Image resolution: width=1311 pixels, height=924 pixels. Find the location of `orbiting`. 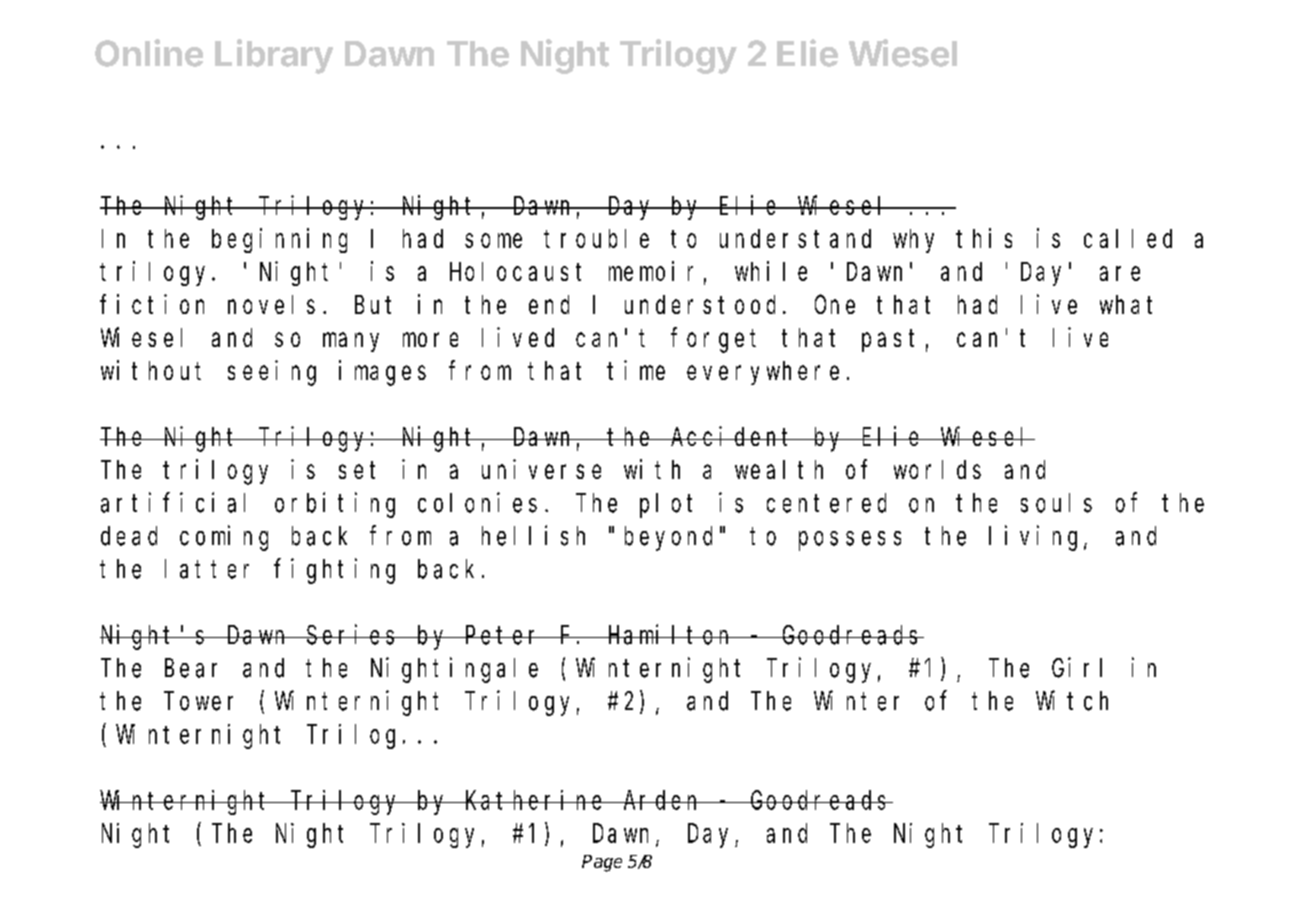

orbiting is located at coordinates (335, 505).
